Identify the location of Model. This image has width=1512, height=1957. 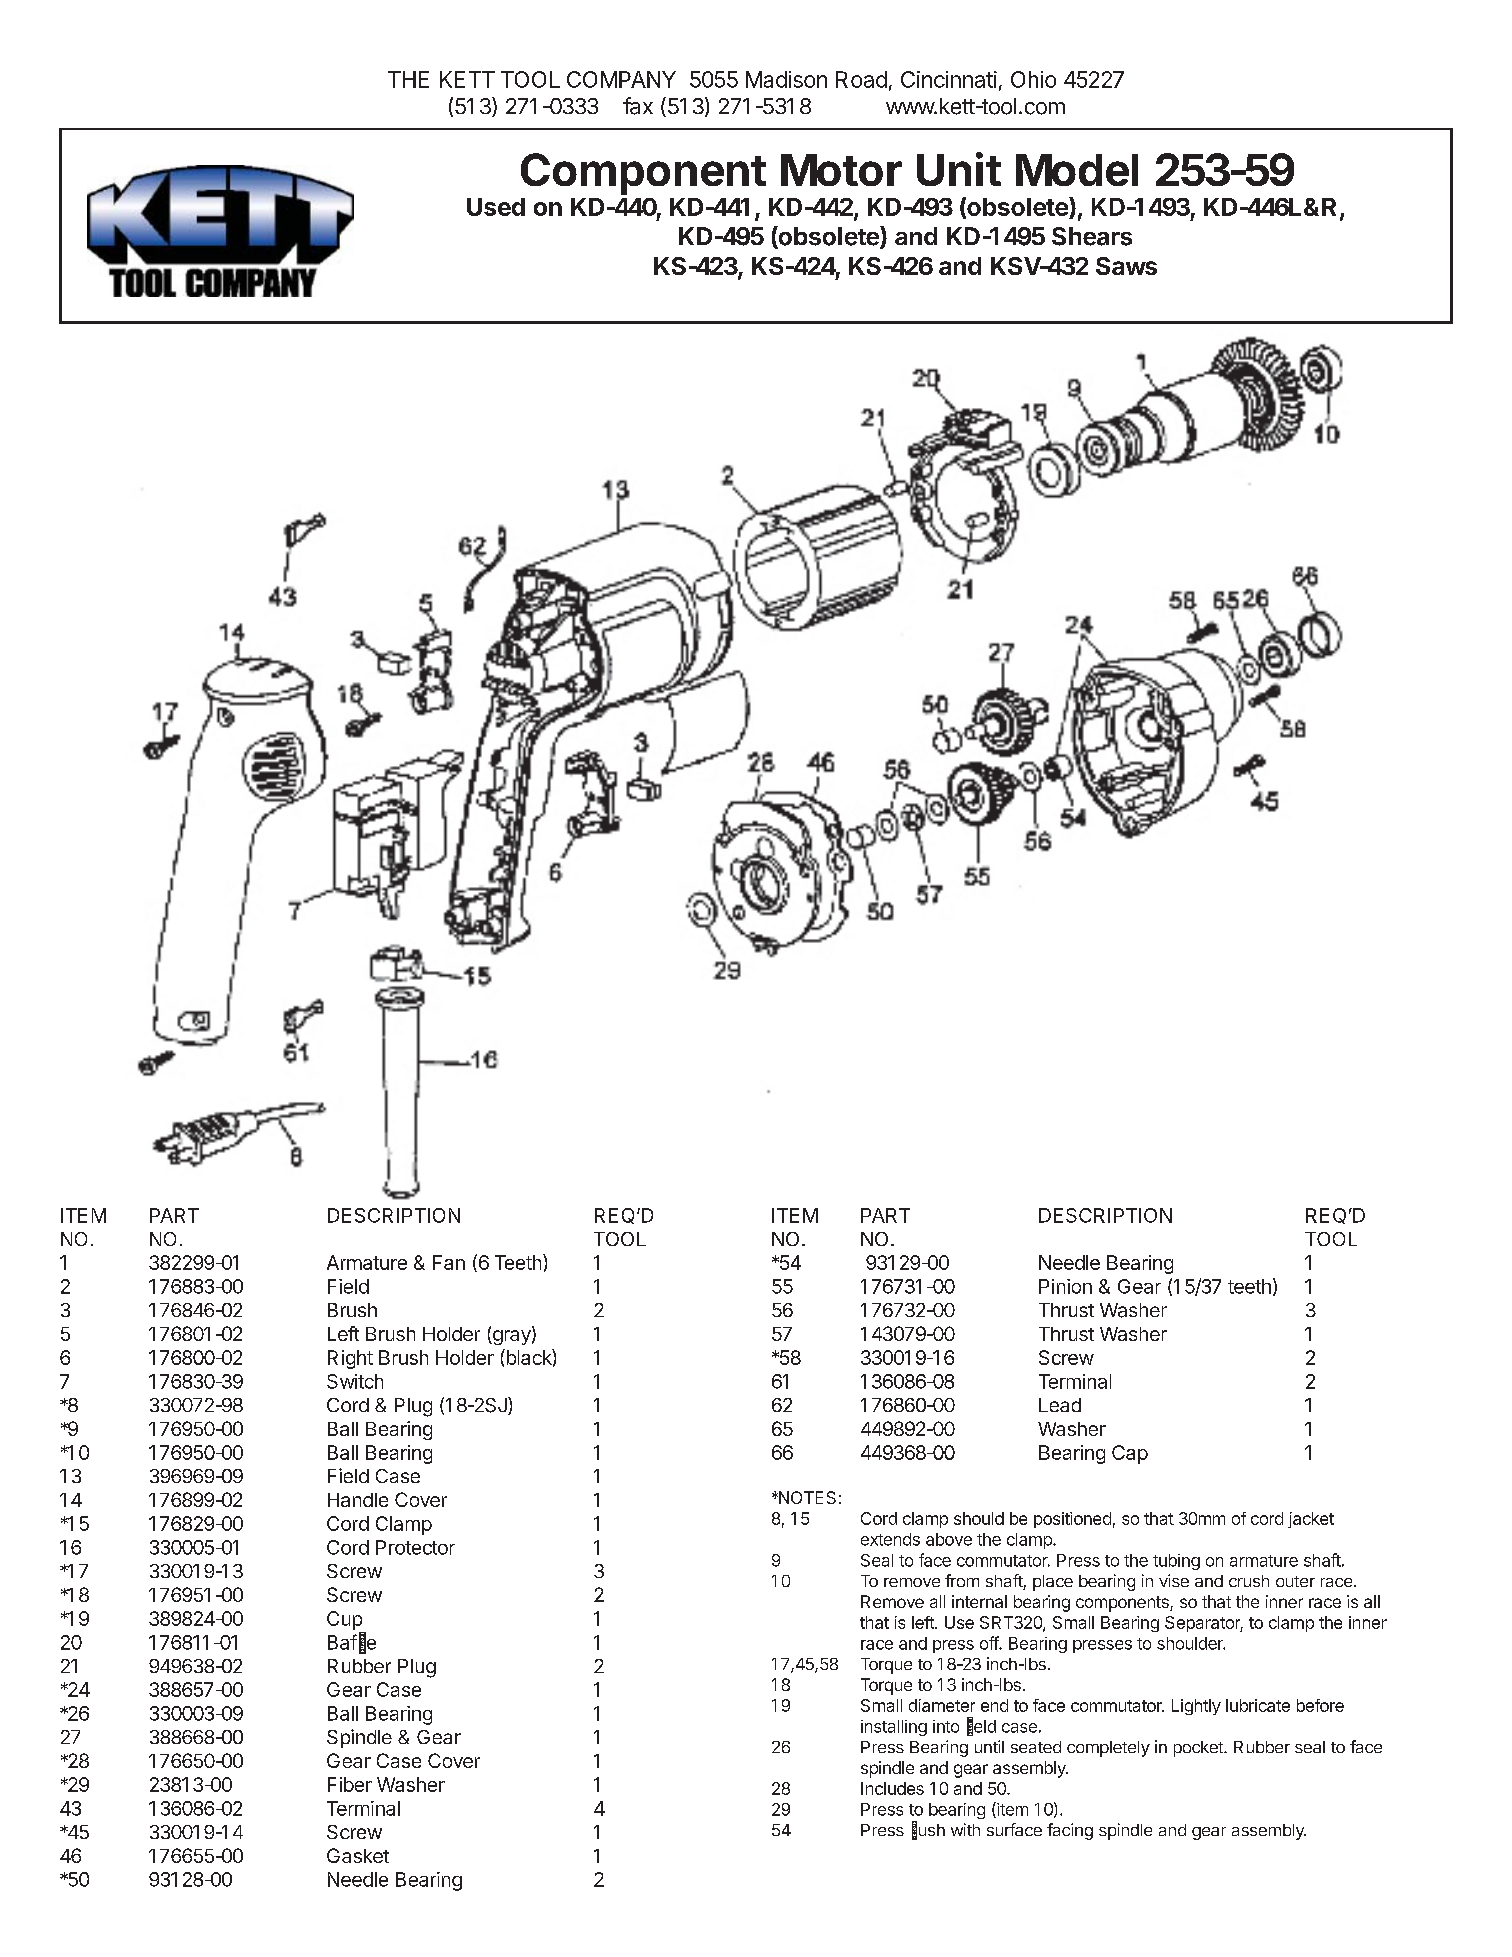
(1077, 170).
